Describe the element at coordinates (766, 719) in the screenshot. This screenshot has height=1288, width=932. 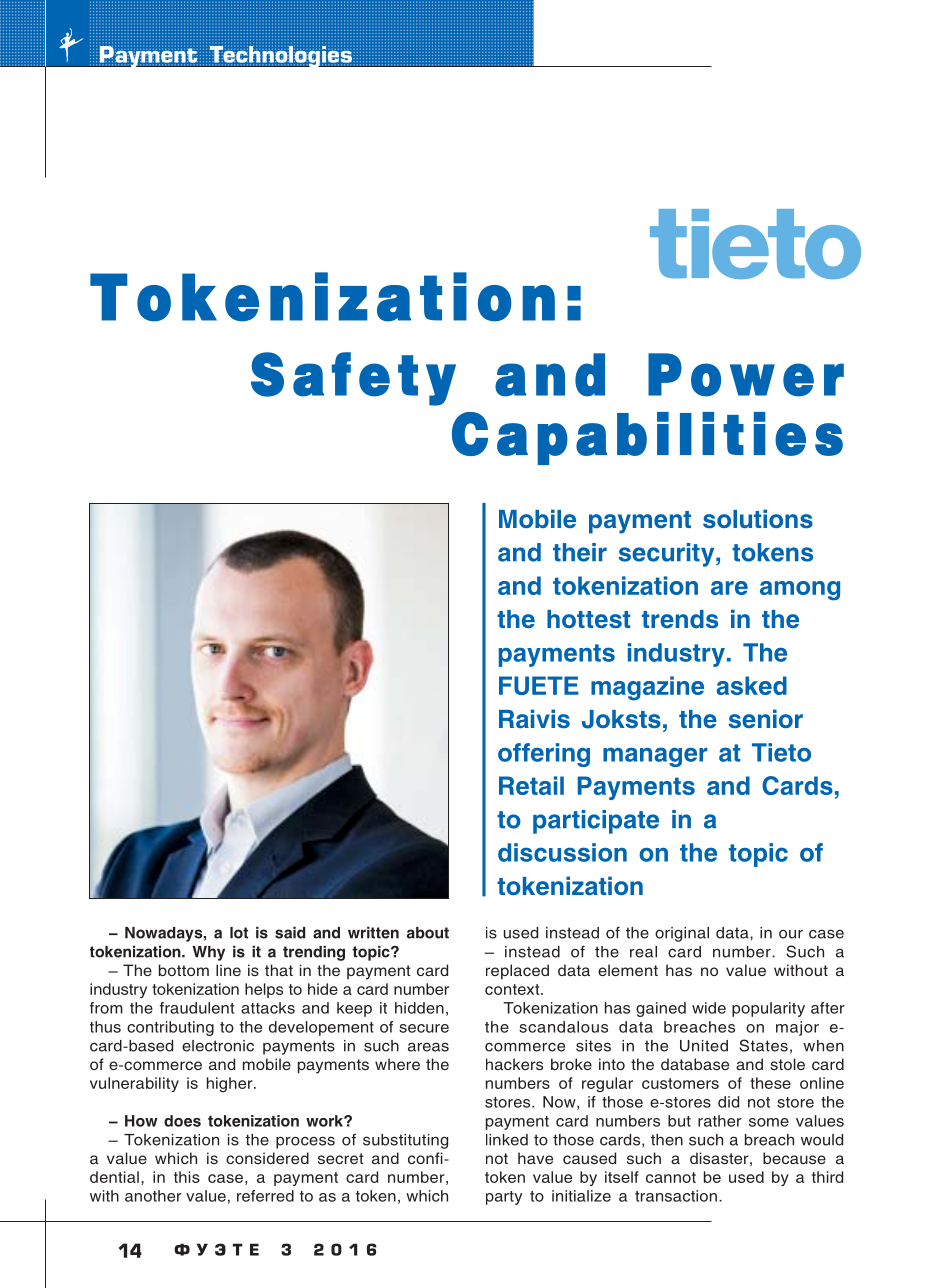
I see `senior` at that location.
